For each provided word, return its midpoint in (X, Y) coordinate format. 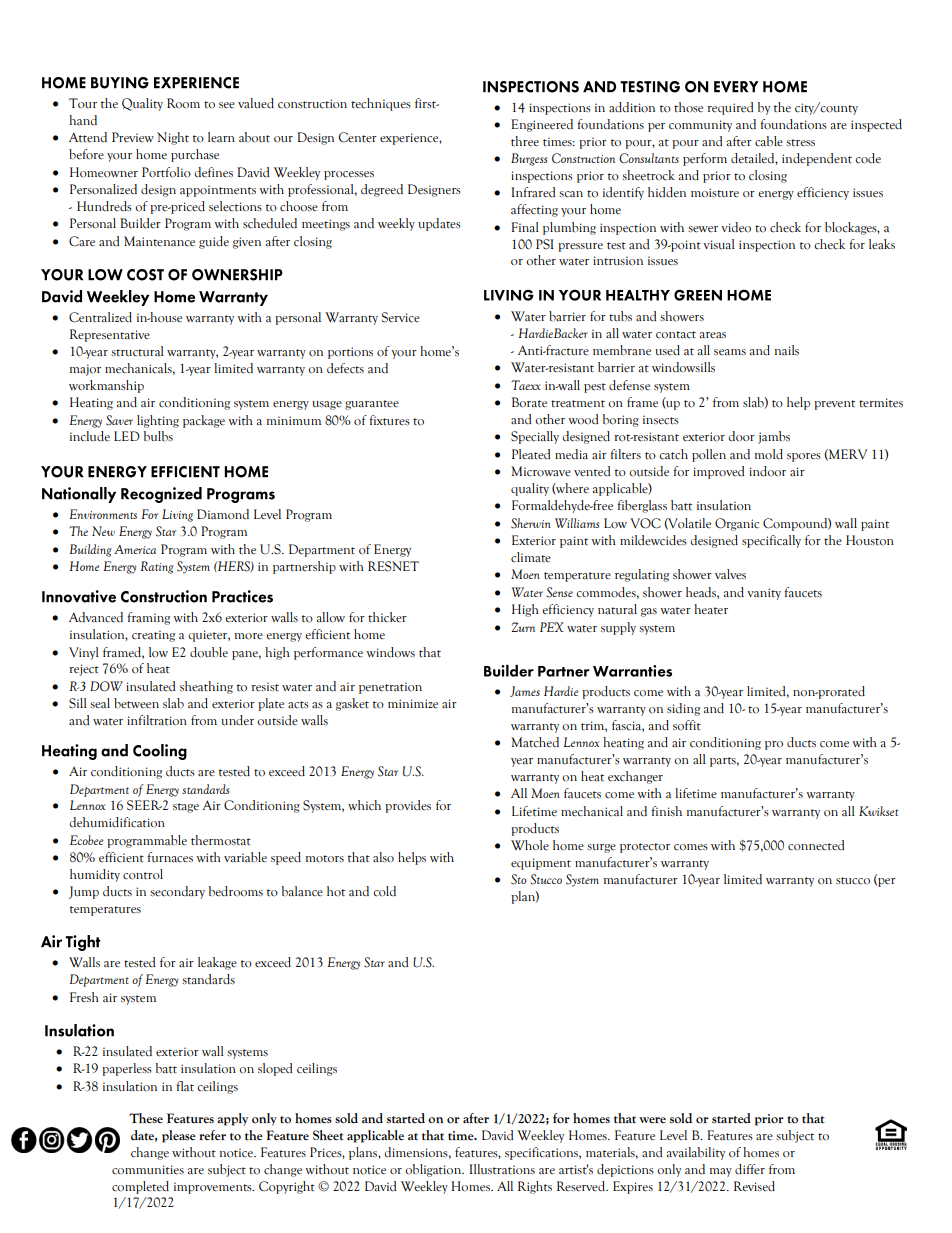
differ (750, 1169)
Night (173, 138)
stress (800, 143)
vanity (764, 594)
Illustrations (502, 1169)
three (525, 141)
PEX (552, 627)
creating (153, 636)
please (179, 1136)
